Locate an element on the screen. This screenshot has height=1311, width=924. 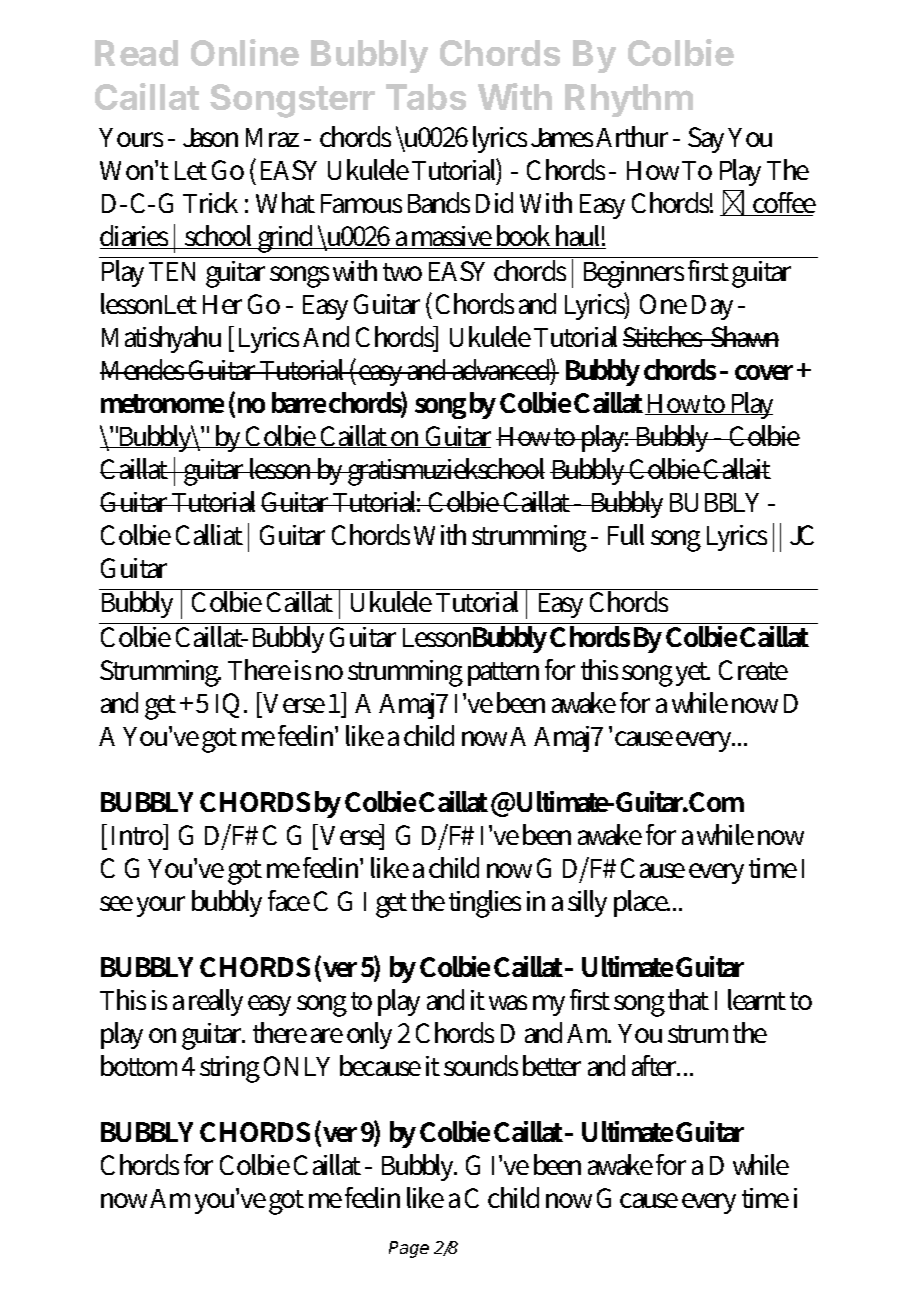
string is located at coordinates (230, 1069).
